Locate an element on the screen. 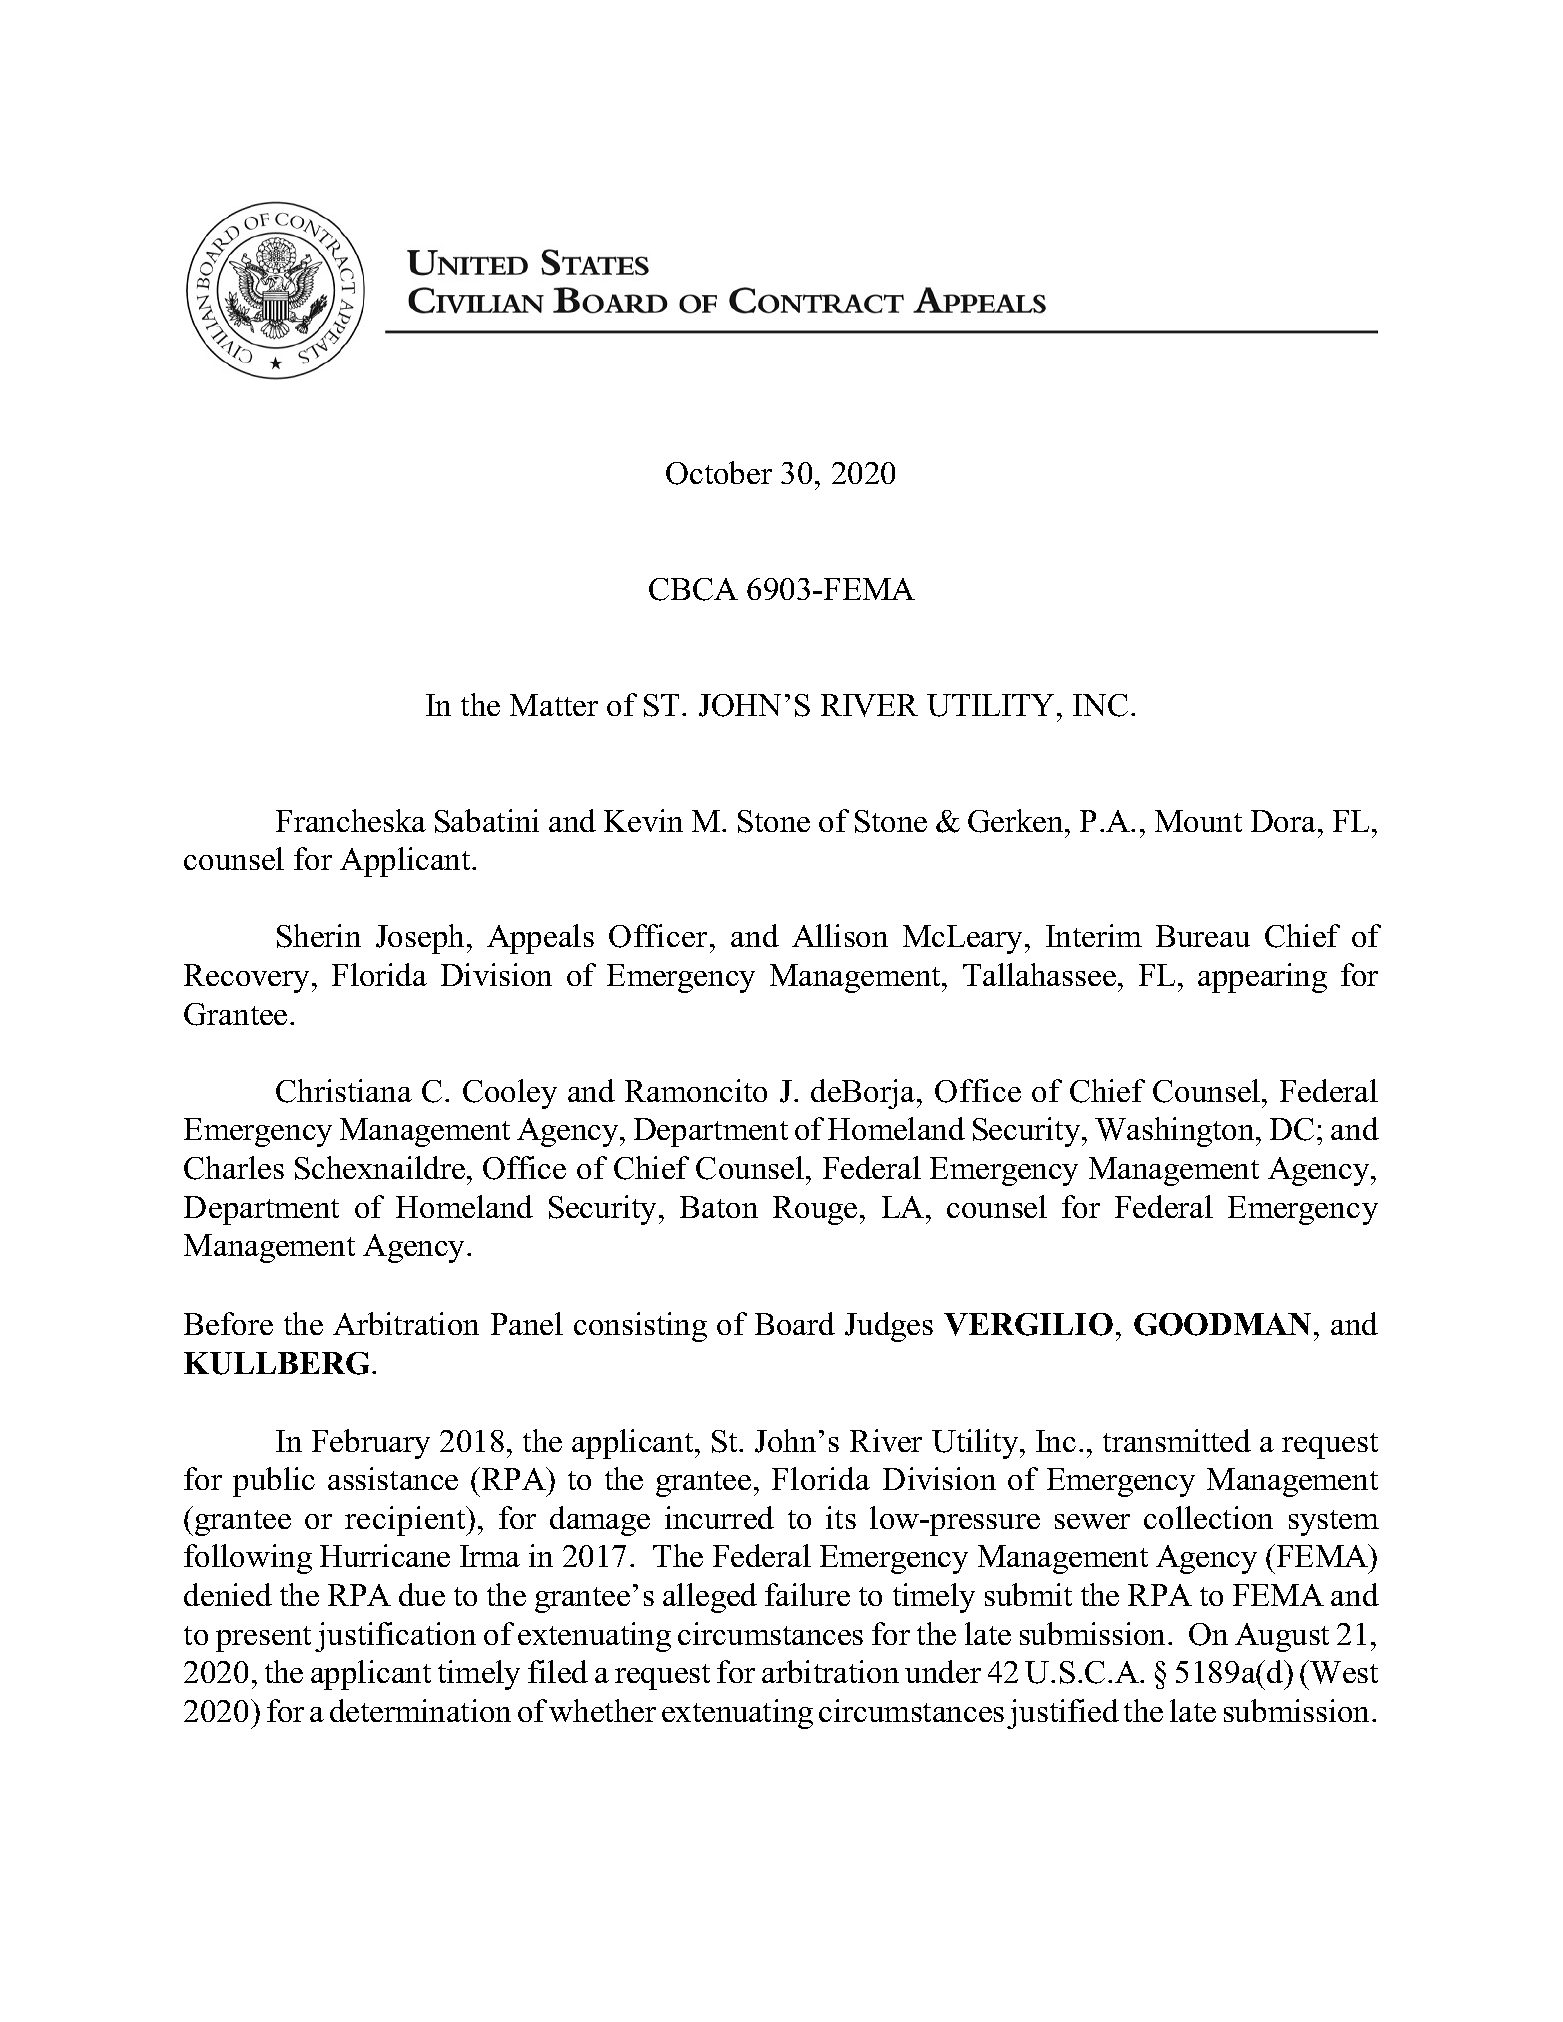 The height and width of the screenshot is (2022, 1563). Mount is located at coordinates (1198, 821).
